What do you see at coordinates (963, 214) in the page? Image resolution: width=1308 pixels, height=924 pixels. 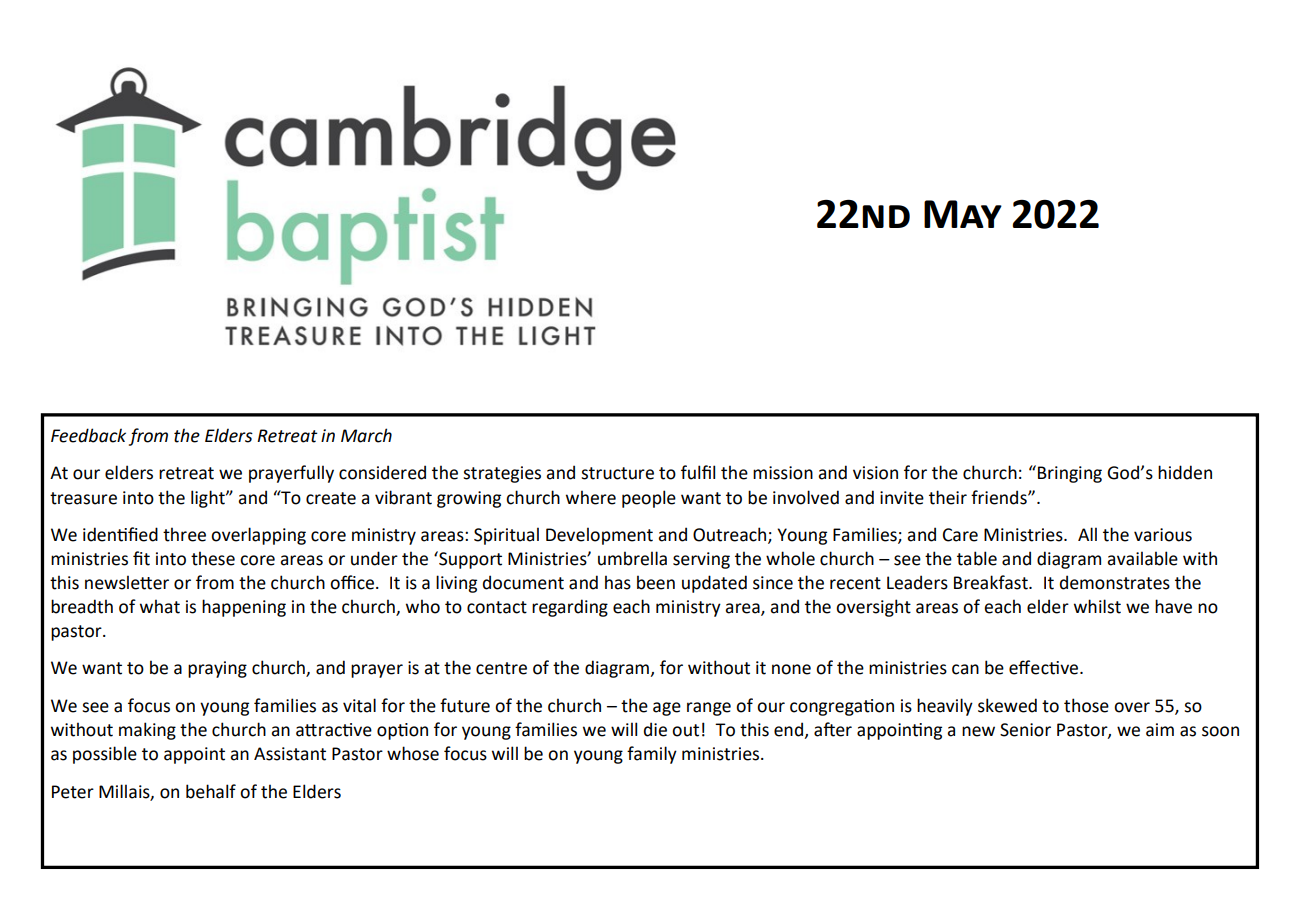 I see `May` at bounding box center [963, 214].
